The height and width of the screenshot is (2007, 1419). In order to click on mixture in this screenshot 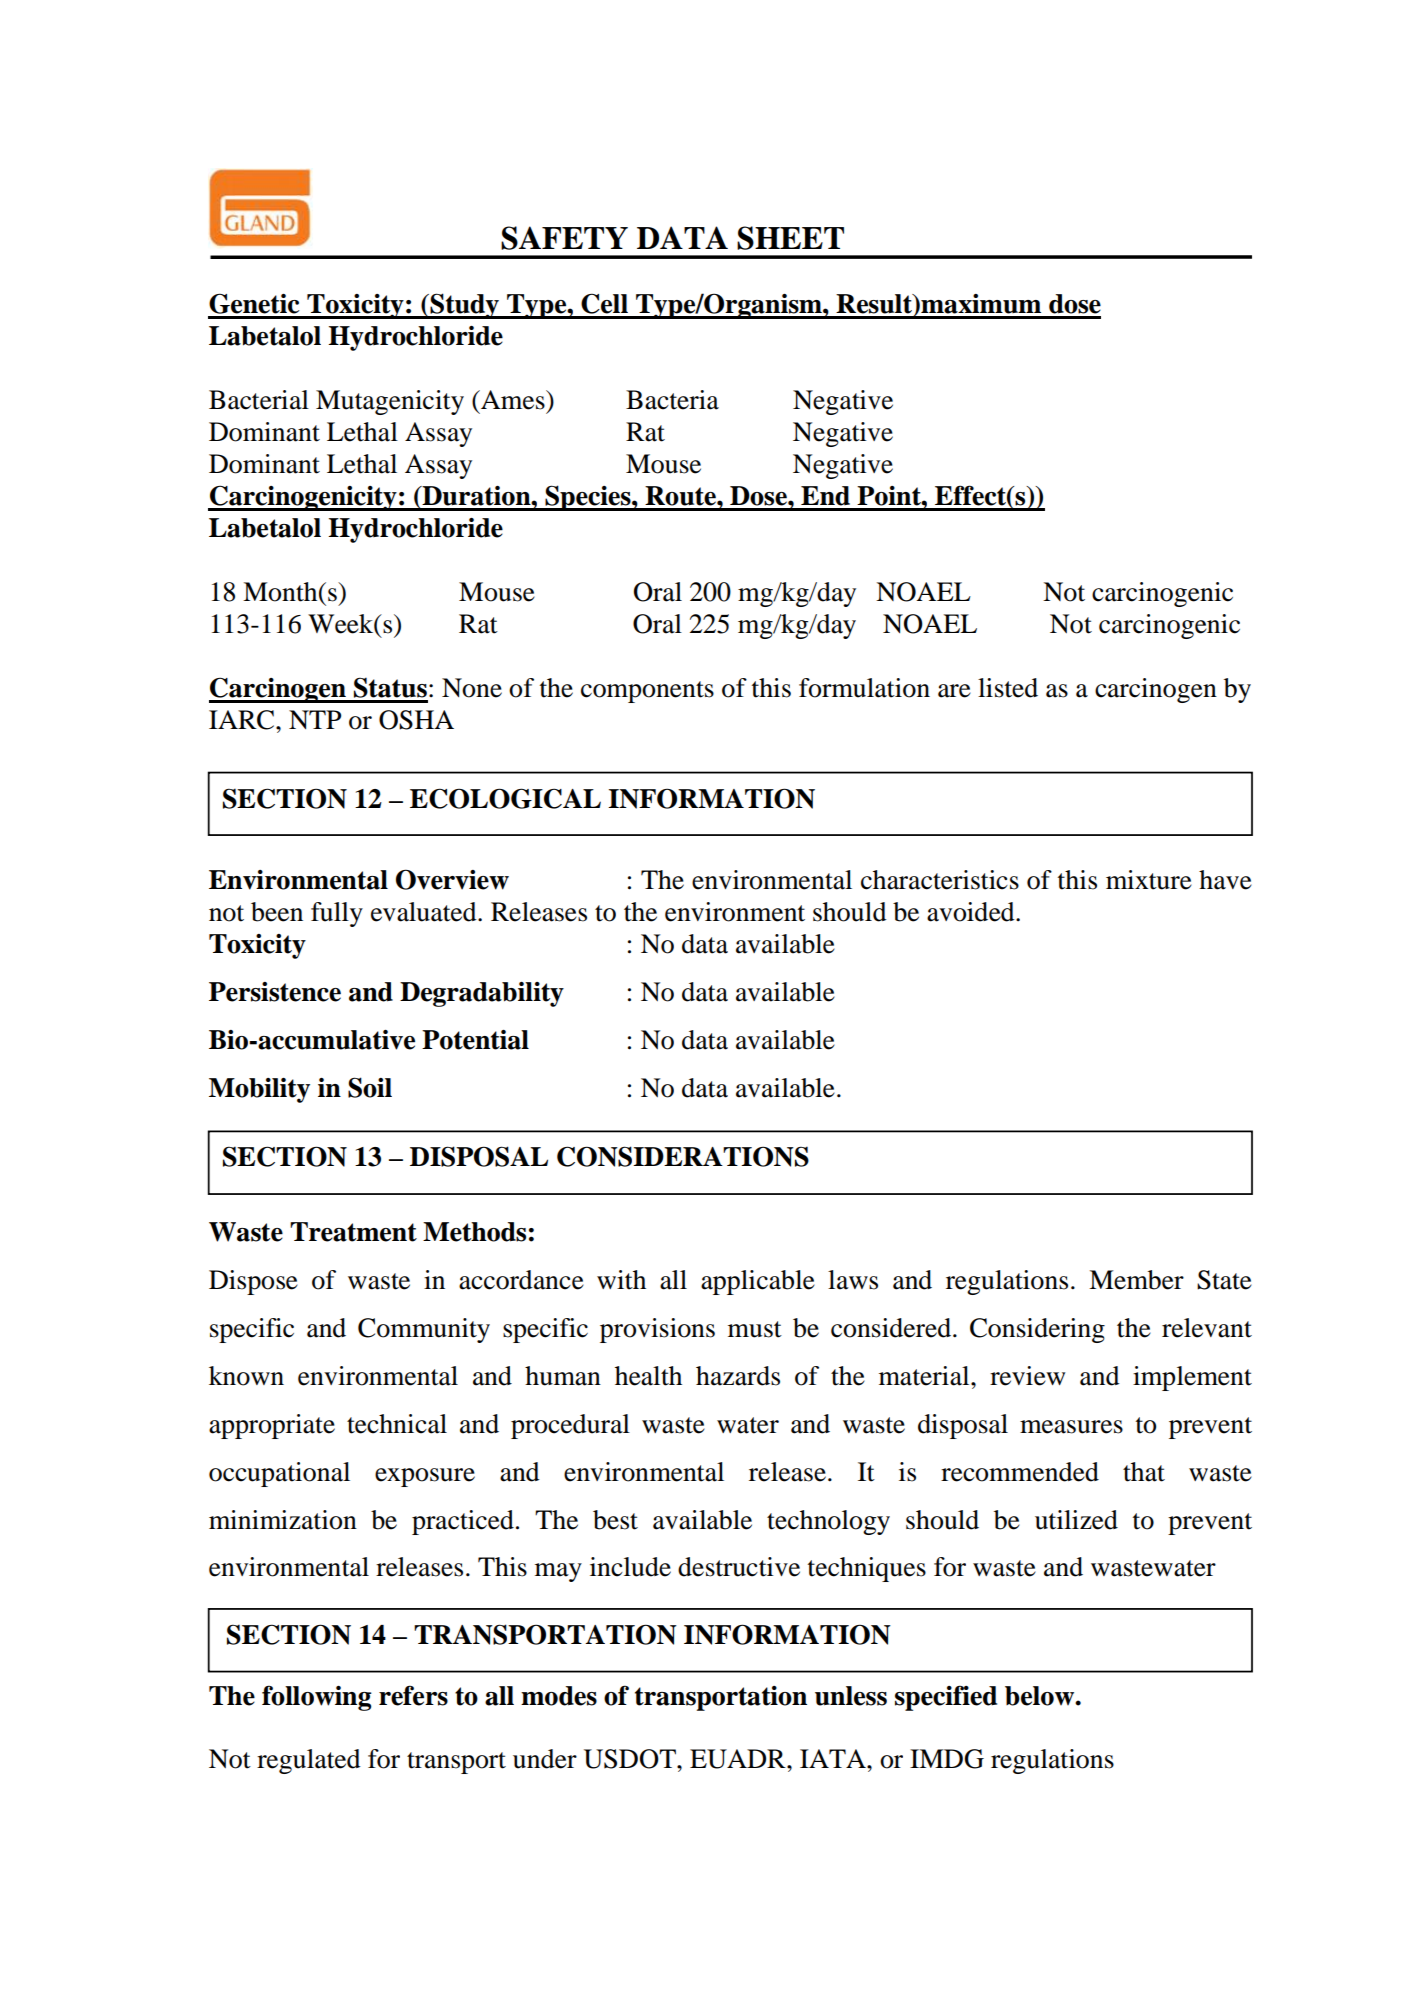, I will do `click(1149, 880)`.
